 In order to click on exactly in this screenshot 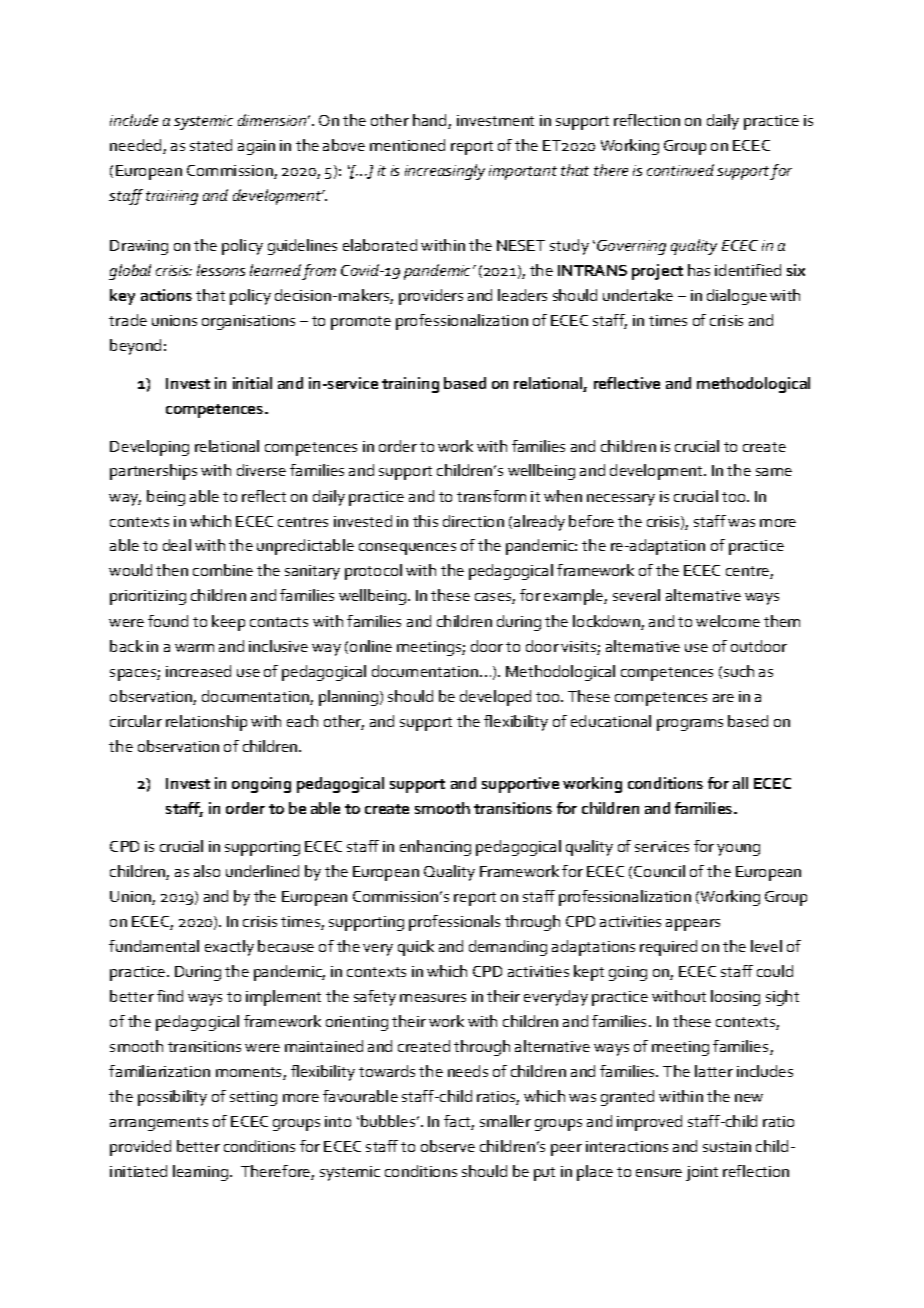, I will do `click(229, 948)`.
